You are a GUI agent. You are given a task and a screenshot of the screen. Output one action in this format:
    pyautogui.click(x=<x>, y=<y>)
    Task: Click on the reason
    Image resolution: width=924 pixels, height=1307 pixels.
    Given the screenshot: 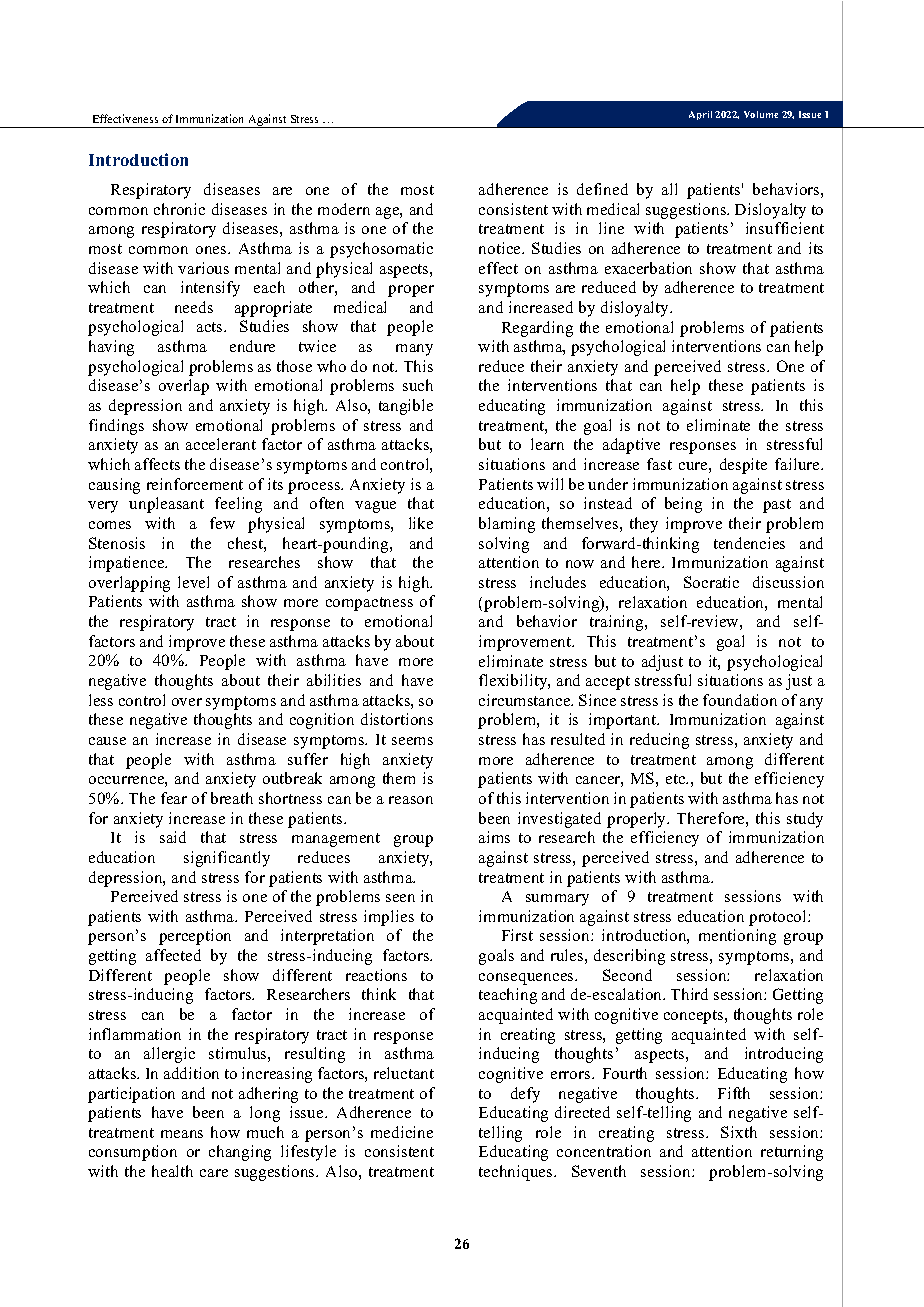 What is the action you would take?
    pyautogui.click(x=411, y=800)
